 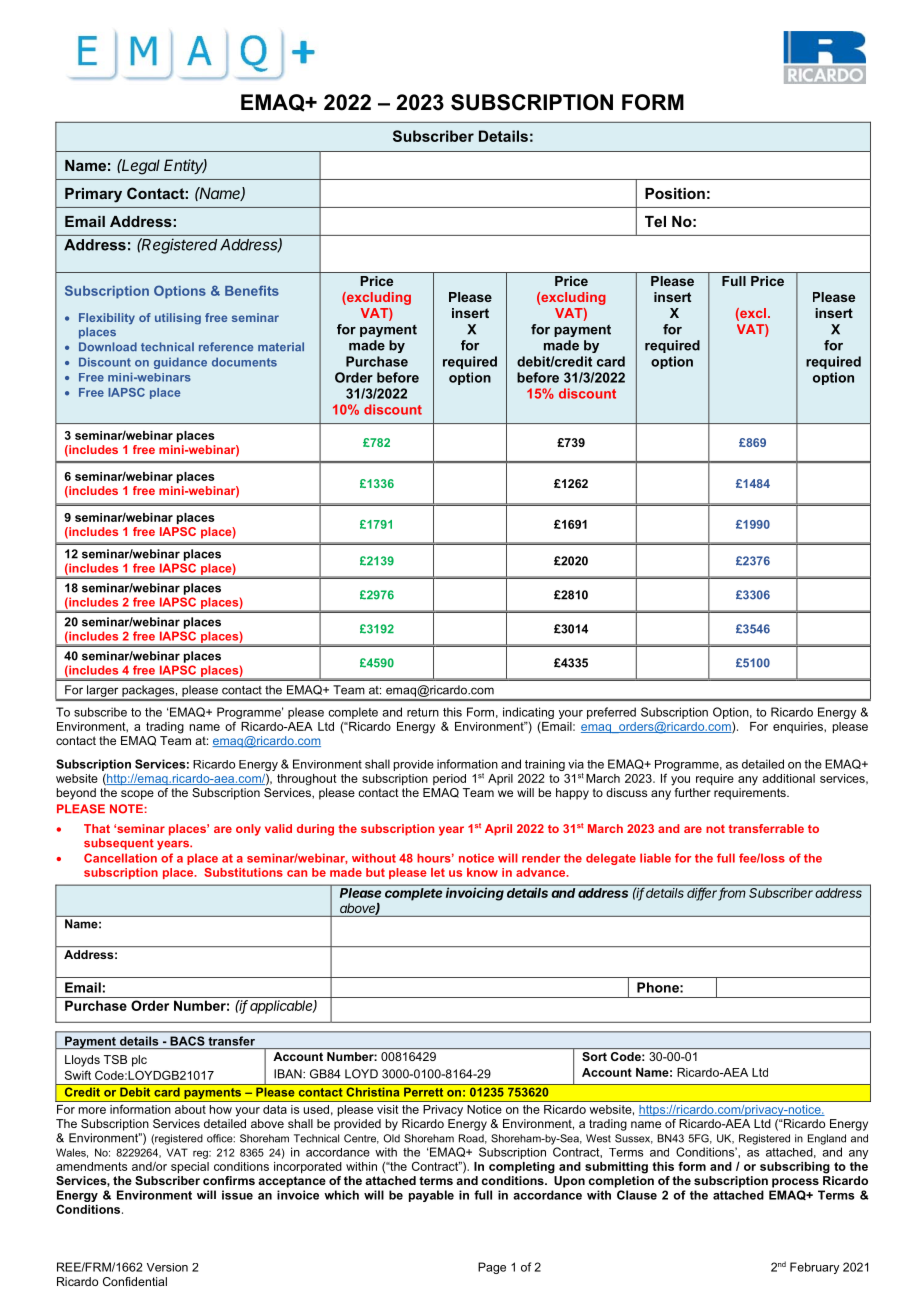 What do you see at coordinates (423, 712) in the screenshot?
I see `return` at bounding box center [423, 712].
